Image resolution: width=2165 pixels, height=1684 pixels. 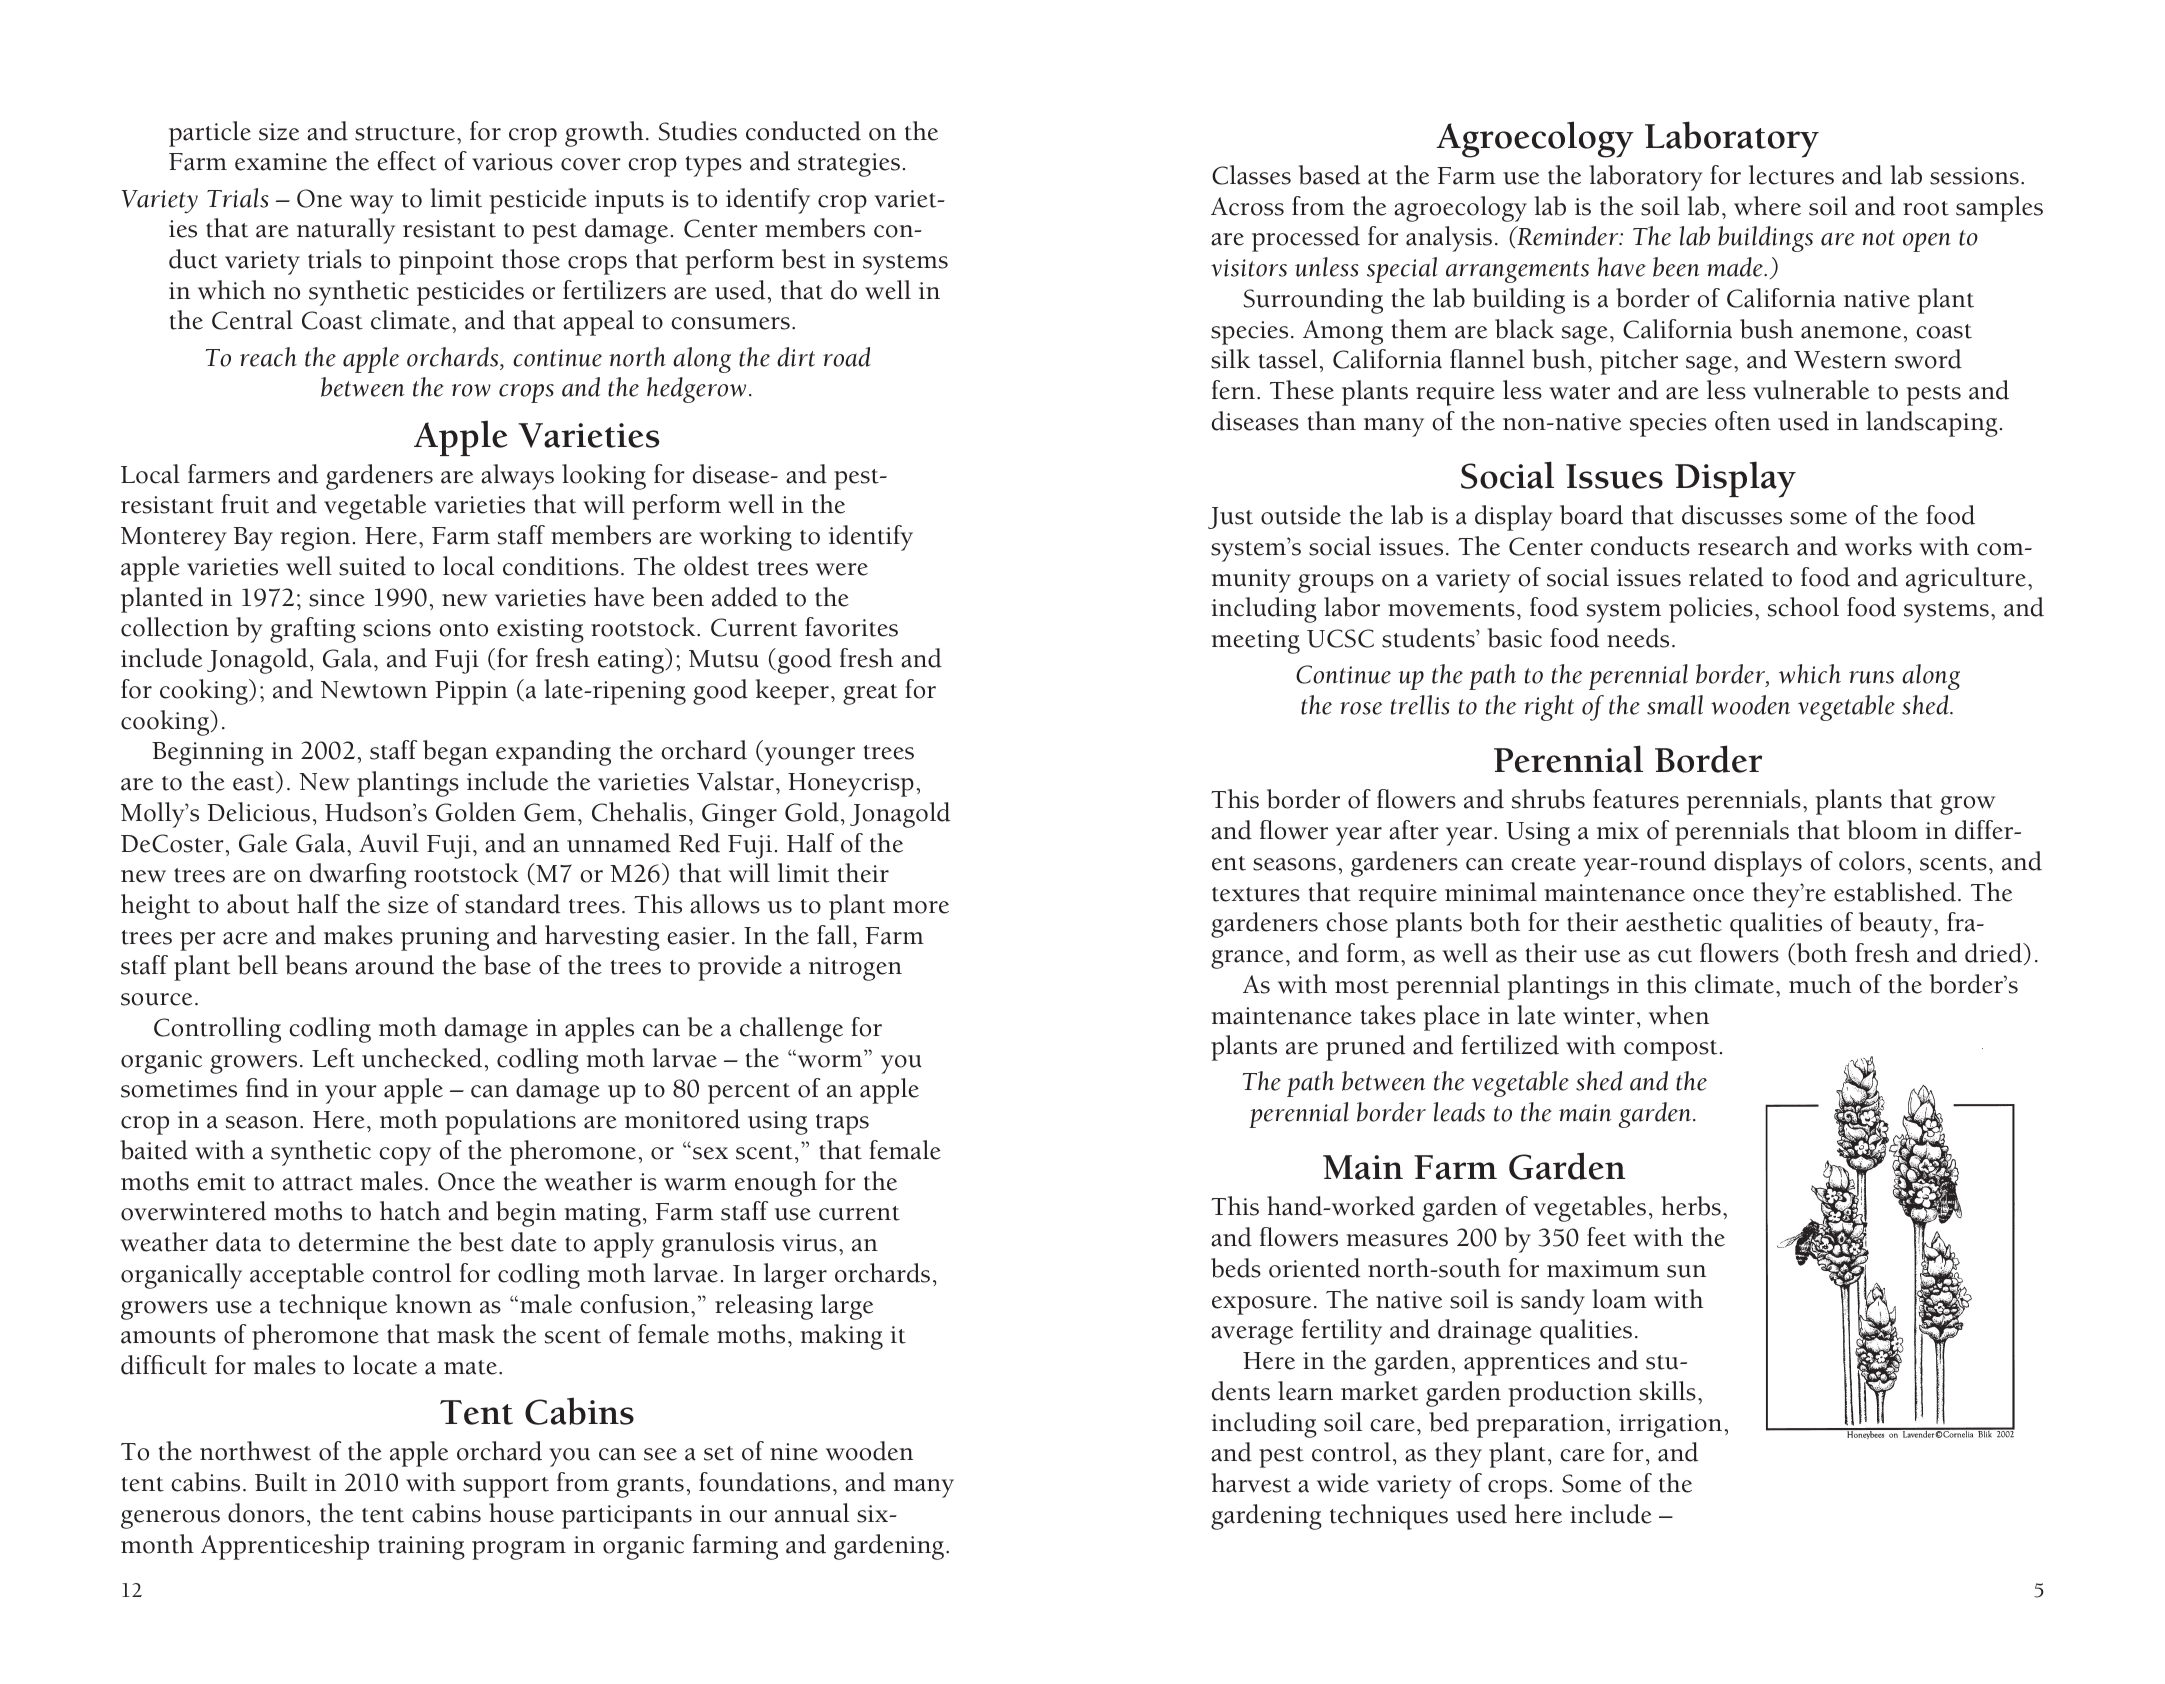 I want to click on small, so click(x=1675, y=705).
